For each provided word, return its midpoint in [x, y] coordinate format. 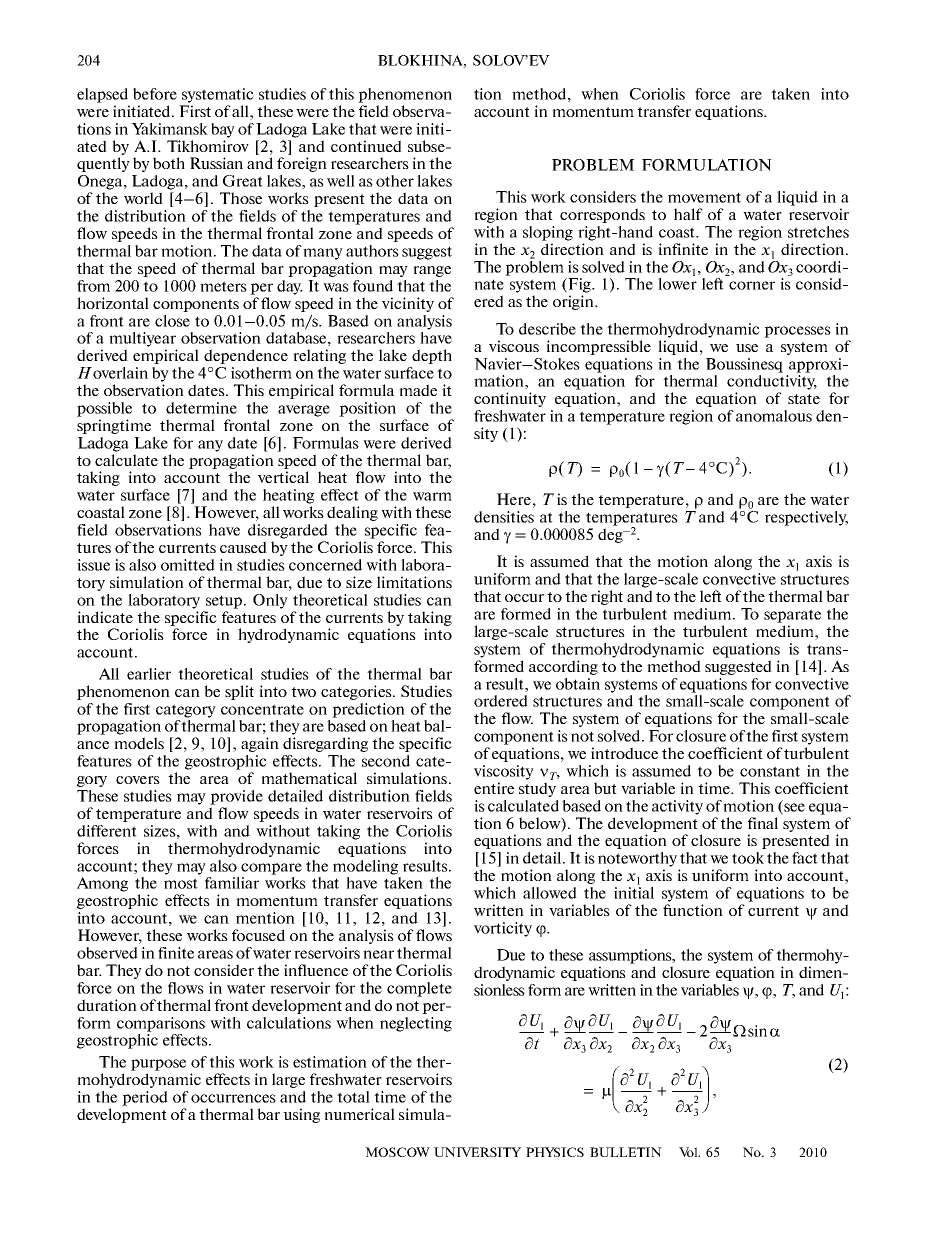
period [145, 1098]
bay [223, 130]
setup [225, 602]
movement [704, 197]
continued [366, 146]
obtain [578, 684]
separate [792, 616]
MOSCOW [397, 1152]
